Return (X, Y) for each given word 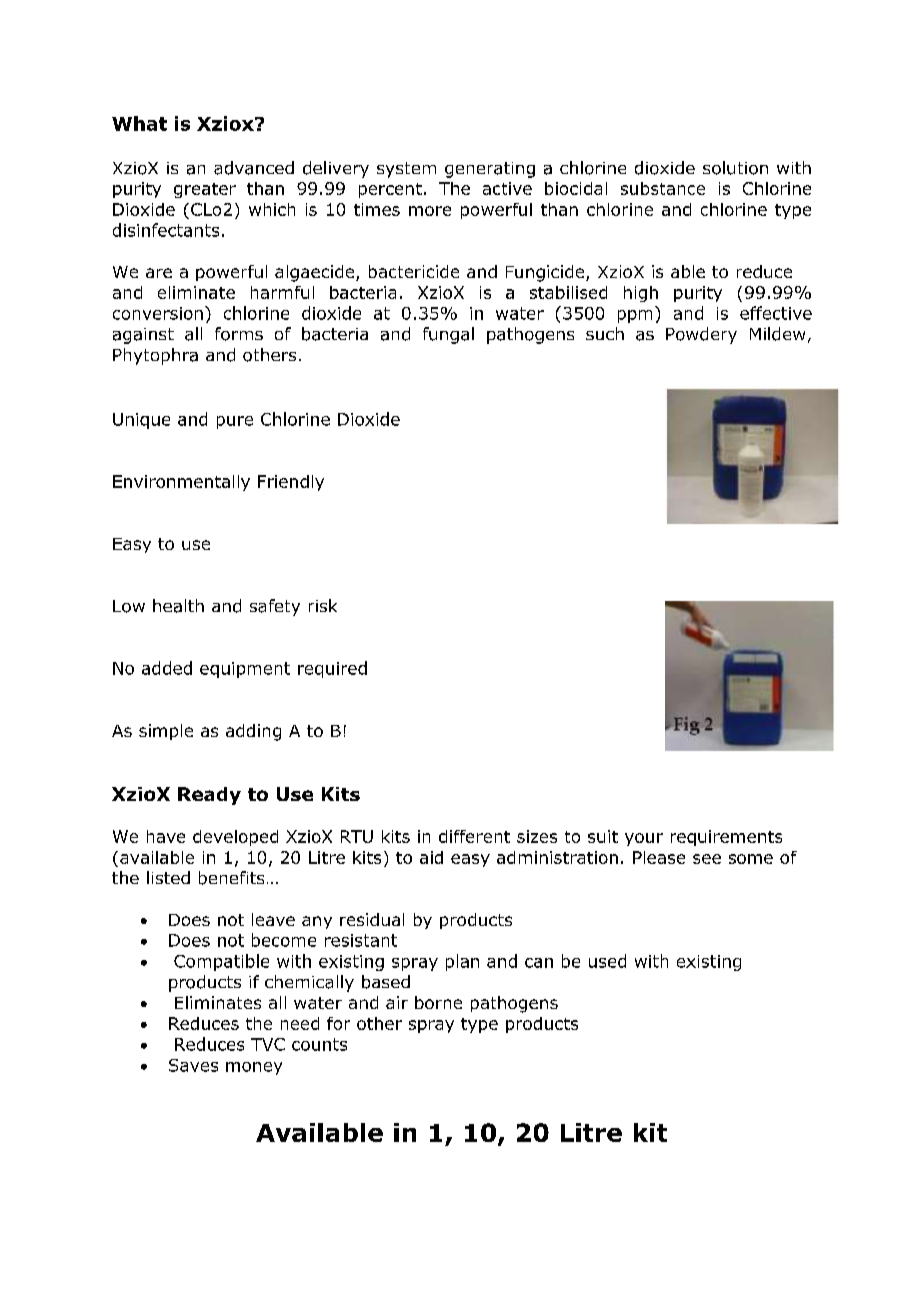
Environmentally (181, 483)
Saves (193, 1065)
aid (431, 857)
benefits (231, 878)
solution (735, 168)
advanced (254, 168)
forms (239, 334)
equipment (245, 670)
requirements (726, 838)
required (332, 669)
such (605, 333)
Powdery (701, 335)
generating (490, 170)
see (707, 859)
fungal (448, 335)
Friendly (291, 483)
